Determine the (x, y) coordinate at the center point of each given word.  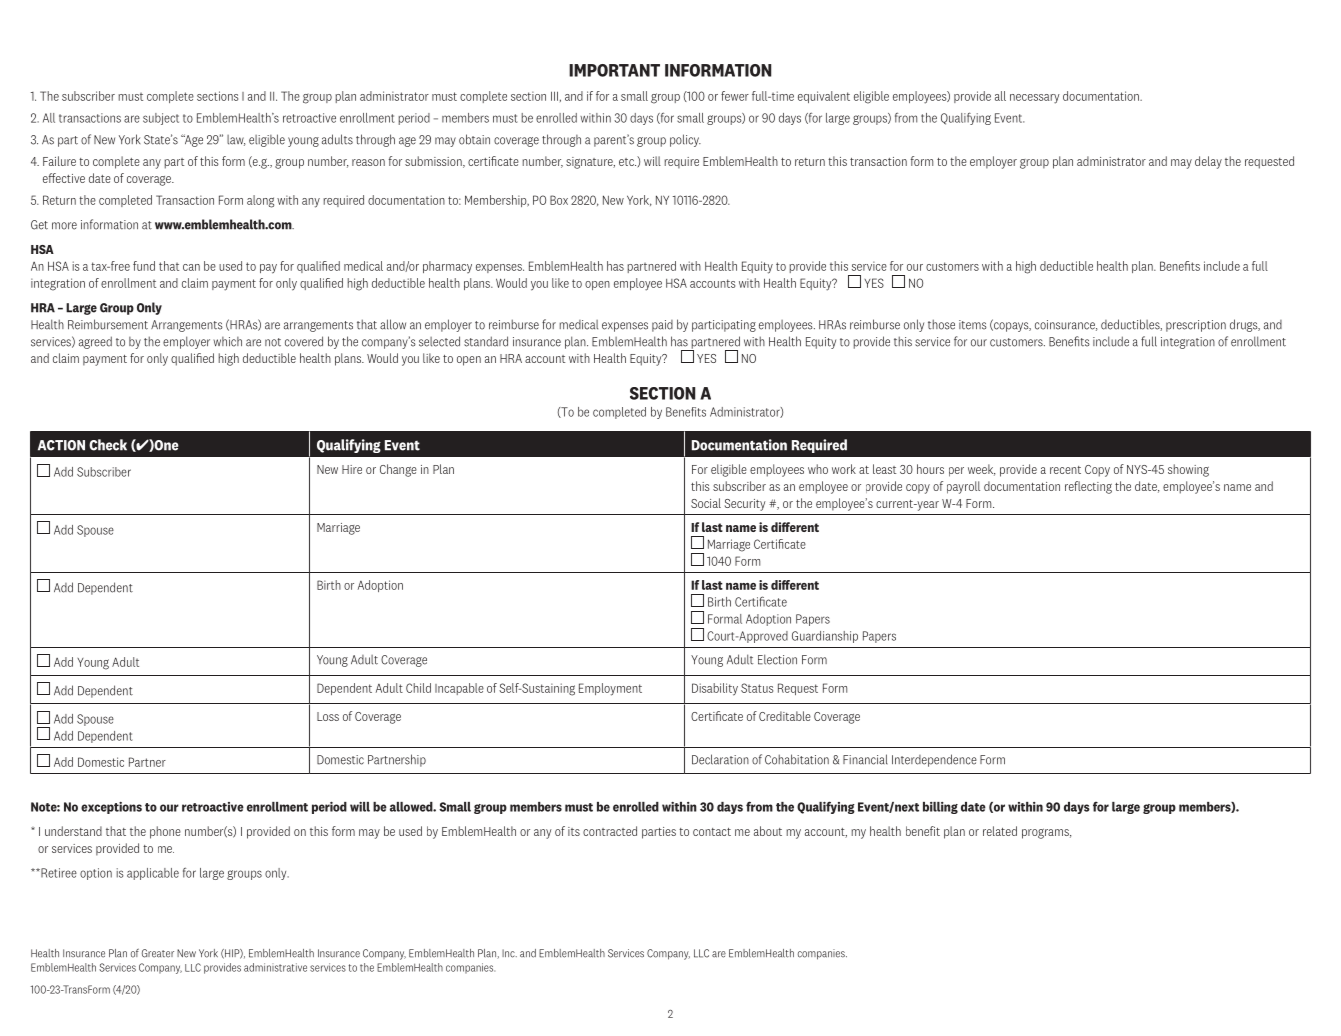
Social (706, 503)
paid (662, 326)
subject (161, 119)
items (973, 325)
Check (108, 445)
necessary (1035, 99)
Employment (610, 689)
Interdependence (934, 760)
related (1000, 831)
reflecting (1088, 487)
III (554, 96)
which (228, 342)
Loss (328, 716)
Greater (158, 953)
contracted (610, 831)
